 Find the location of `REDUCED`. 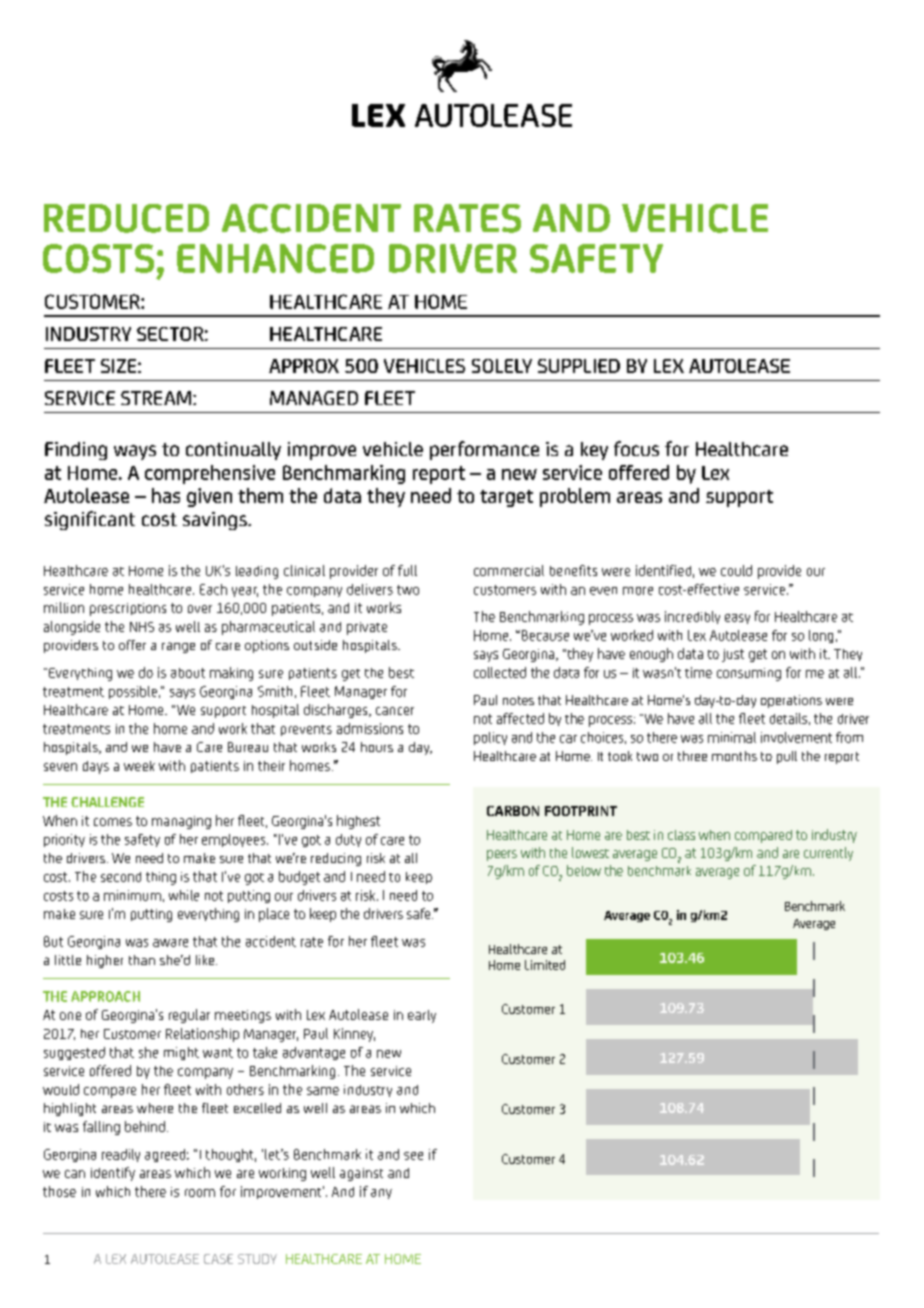

REDUCED is located at coordinates (126, 218).
